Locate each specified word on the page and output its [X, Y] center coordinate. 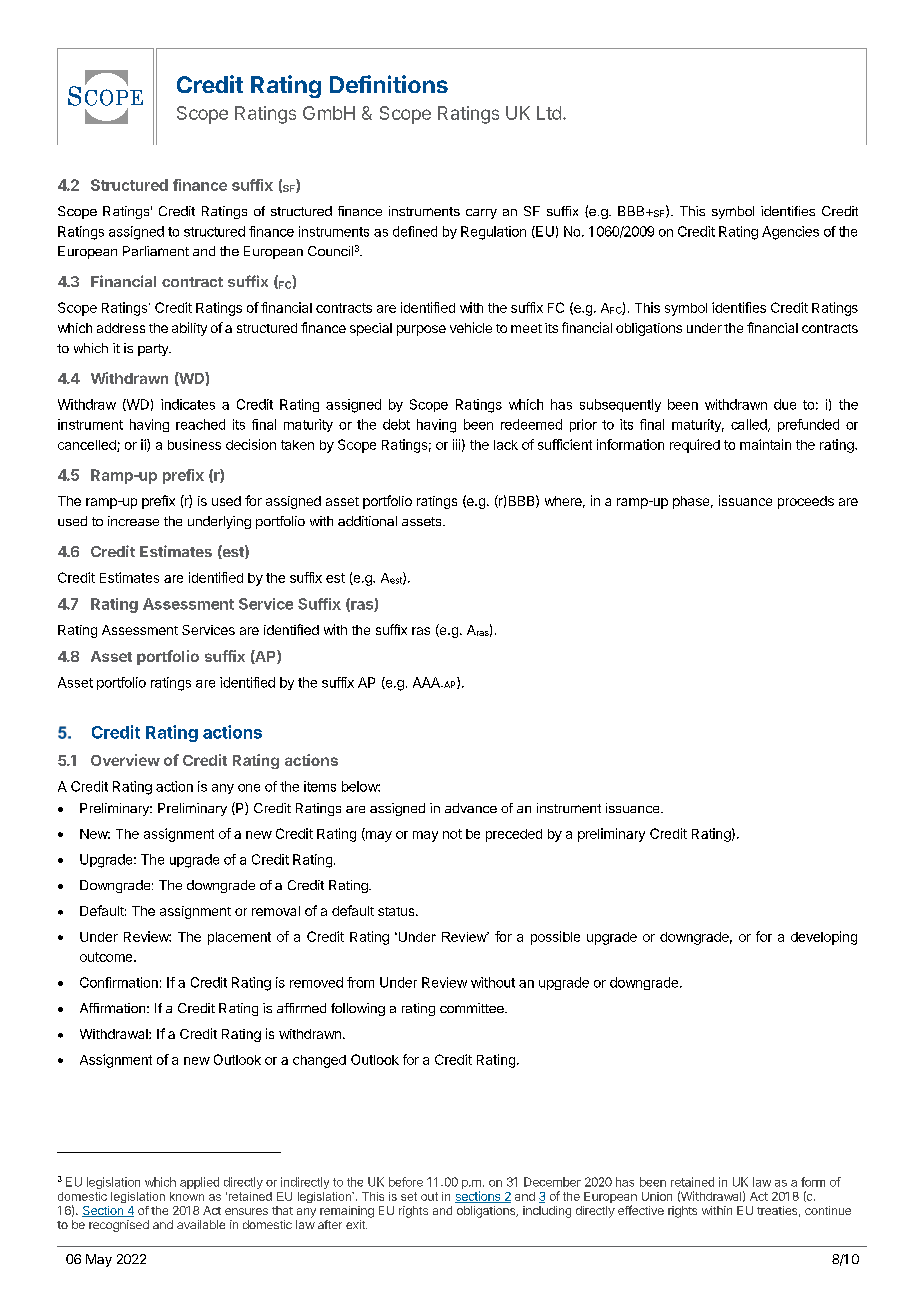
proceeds [806, 502]
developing [824, 938]
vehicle [471, 327]
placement [239, 938]
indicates [188, 404]
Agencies [790, 233]
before [406, 1182]
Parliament [156, 251]
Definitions [389, 84]
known [187, 1196]
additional [367, 521]
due [785, 404]
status [397, 911]
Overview [125, 760]
